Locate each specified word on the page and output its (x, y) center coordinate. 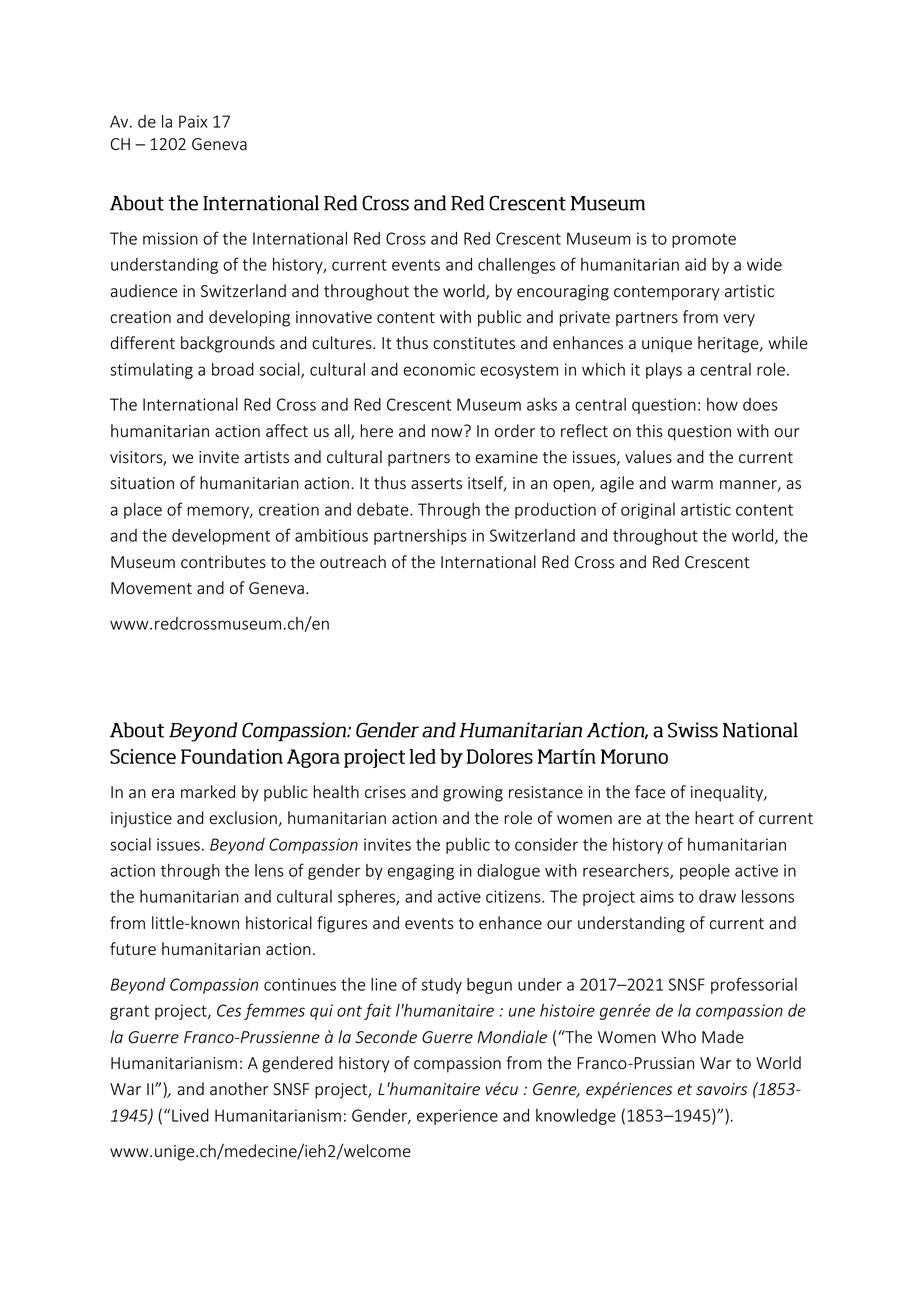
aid (695, 264)
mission (170, 238)
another (239, 1089)
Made (723, 1037)
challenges (516, 266)
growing (473, 794)
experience (457, 1117)
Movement (151, 588)
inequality (728, 793)
